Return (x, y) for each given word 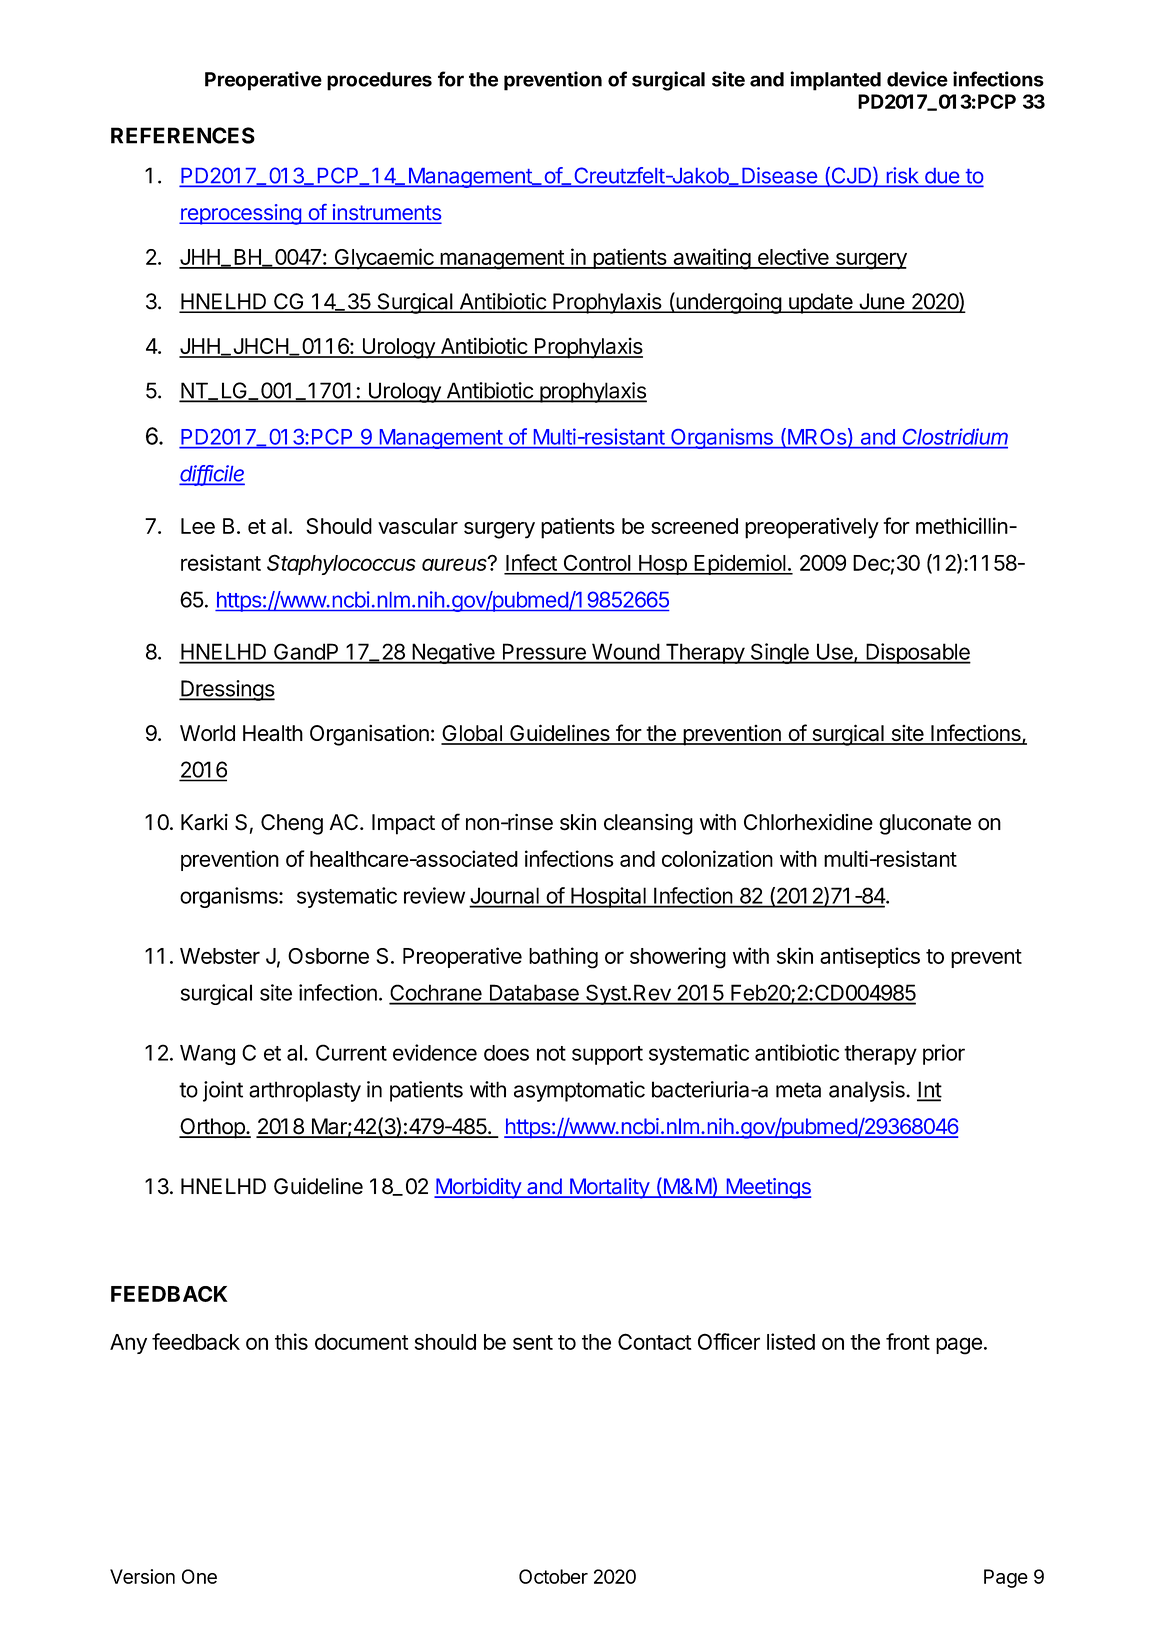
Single (779, 653)
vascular (418, 526)
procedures (379, 81)
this (291, 1341)
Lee (198, 526)
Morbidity (478, 1188)
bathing (563, 958)
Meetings (767, 1188)
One (199, 1576)
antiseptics (870, 957)
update (821, 303)
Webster (220, 956)
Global (472, 734)
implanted (835, 81)
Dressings (227, 690)
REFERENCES (183, 135)
